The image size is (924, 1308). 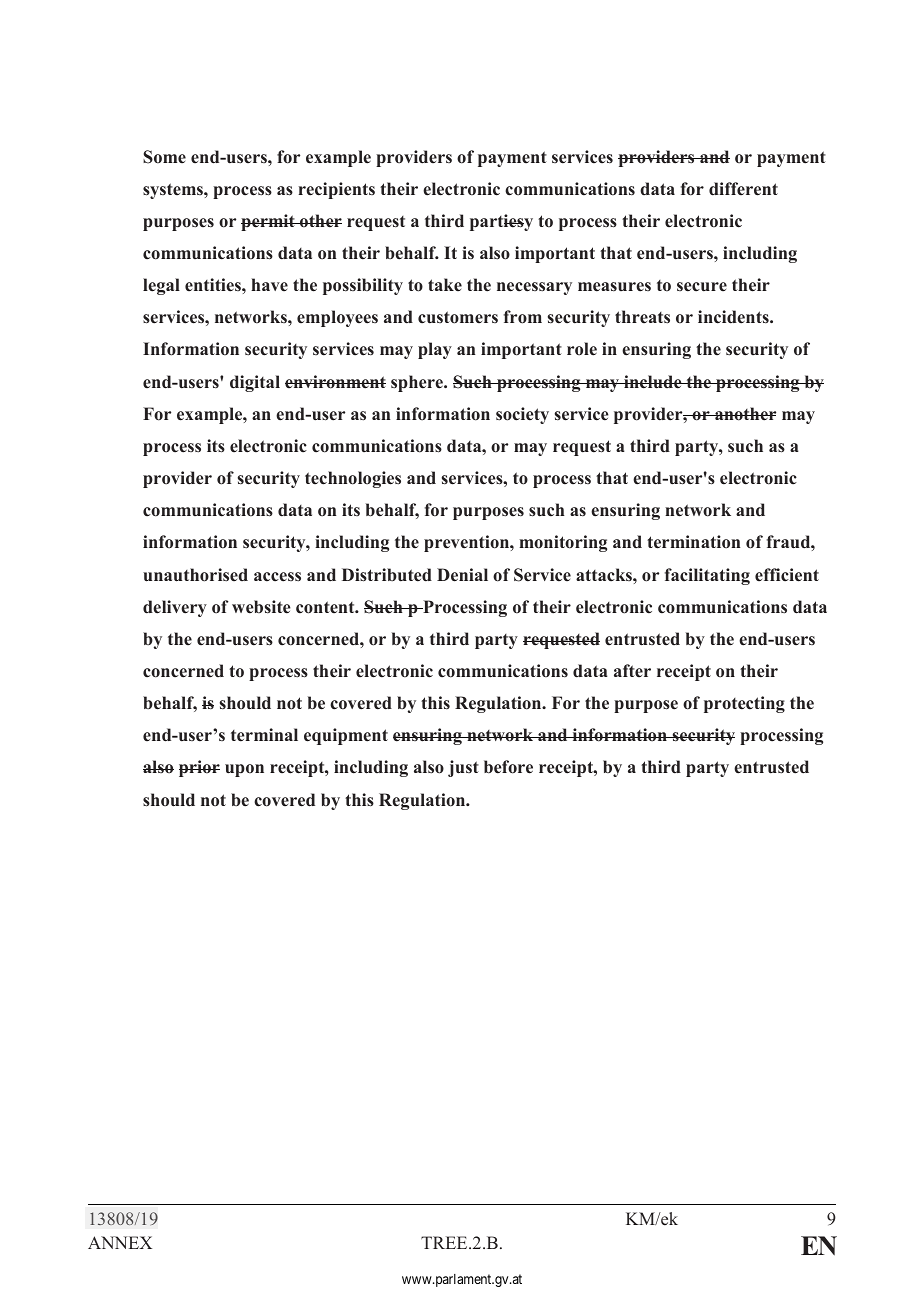 I want to click on ANNEX, so click(x=120, y=1242).
